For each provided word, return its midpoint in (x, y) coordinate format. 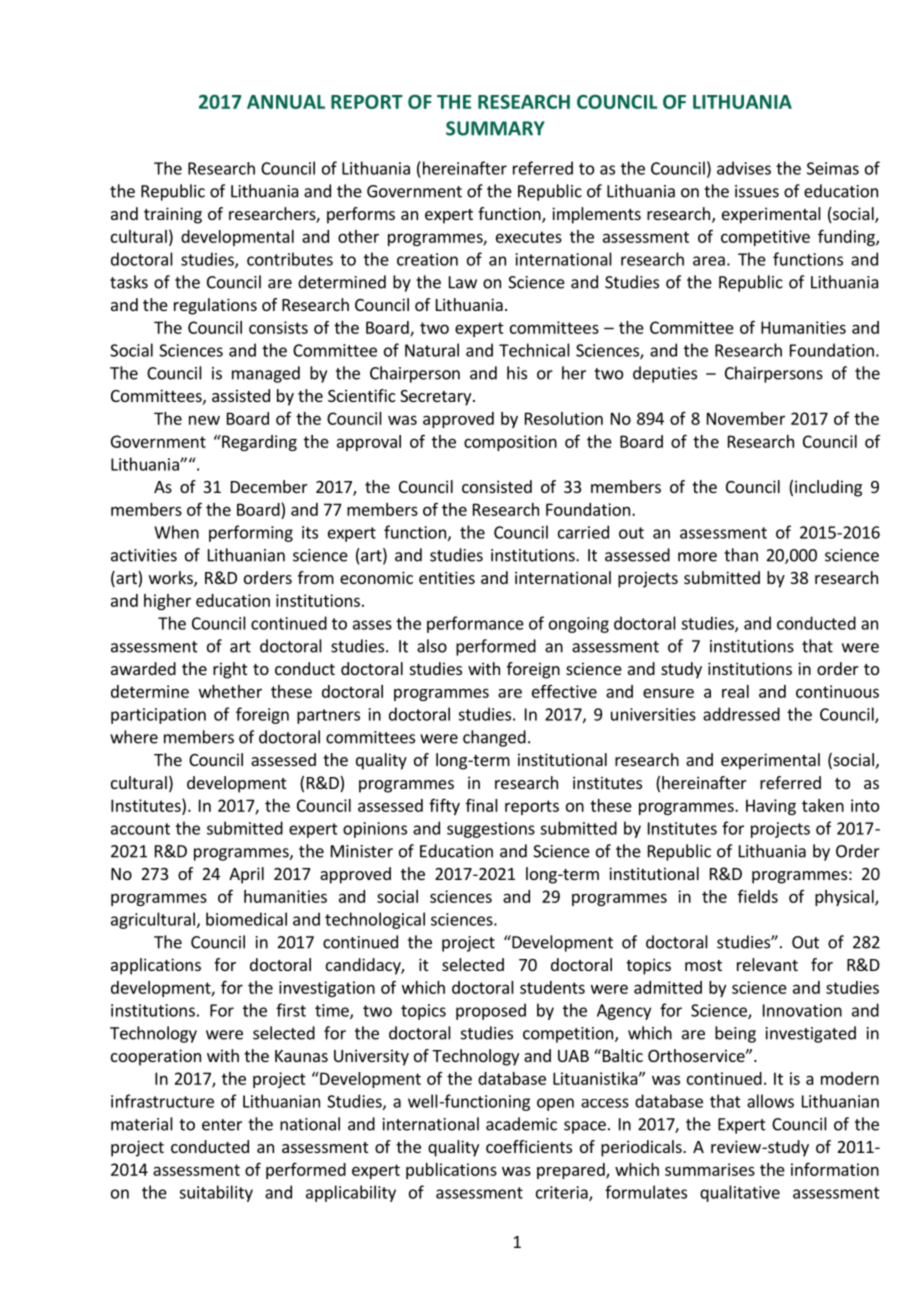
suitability (216, 1193)
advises (744, 168)
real (735, 691)
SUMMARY (495, 128)
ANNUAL (286, 102)
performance (475, 624)
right (230, 670)
